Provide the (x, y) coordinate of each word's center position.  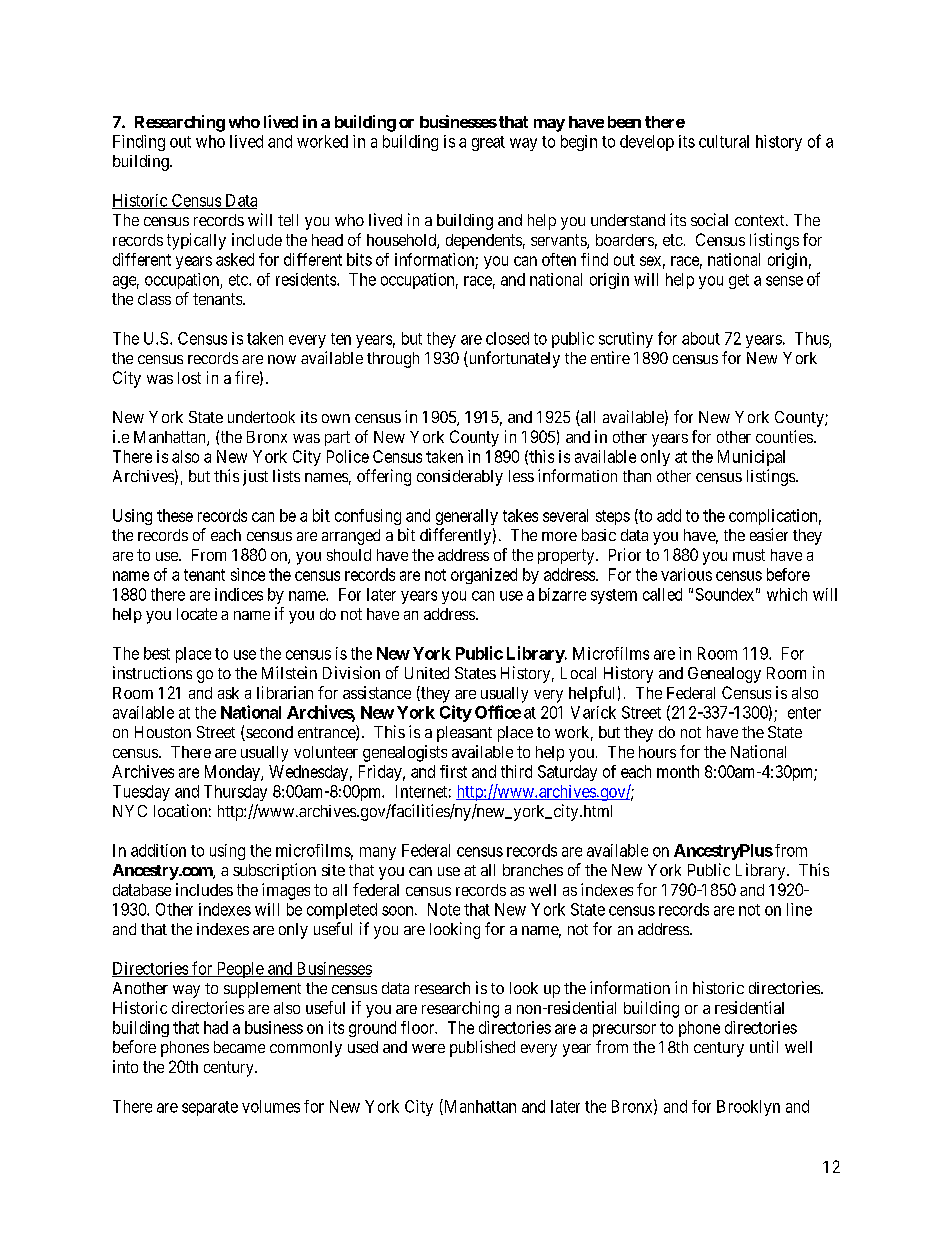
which (787, 594)
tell (288, 220)
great (488, 143)
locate (197, 614)
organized (484, 576)
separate (210, 1108)
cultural (724, 141)
